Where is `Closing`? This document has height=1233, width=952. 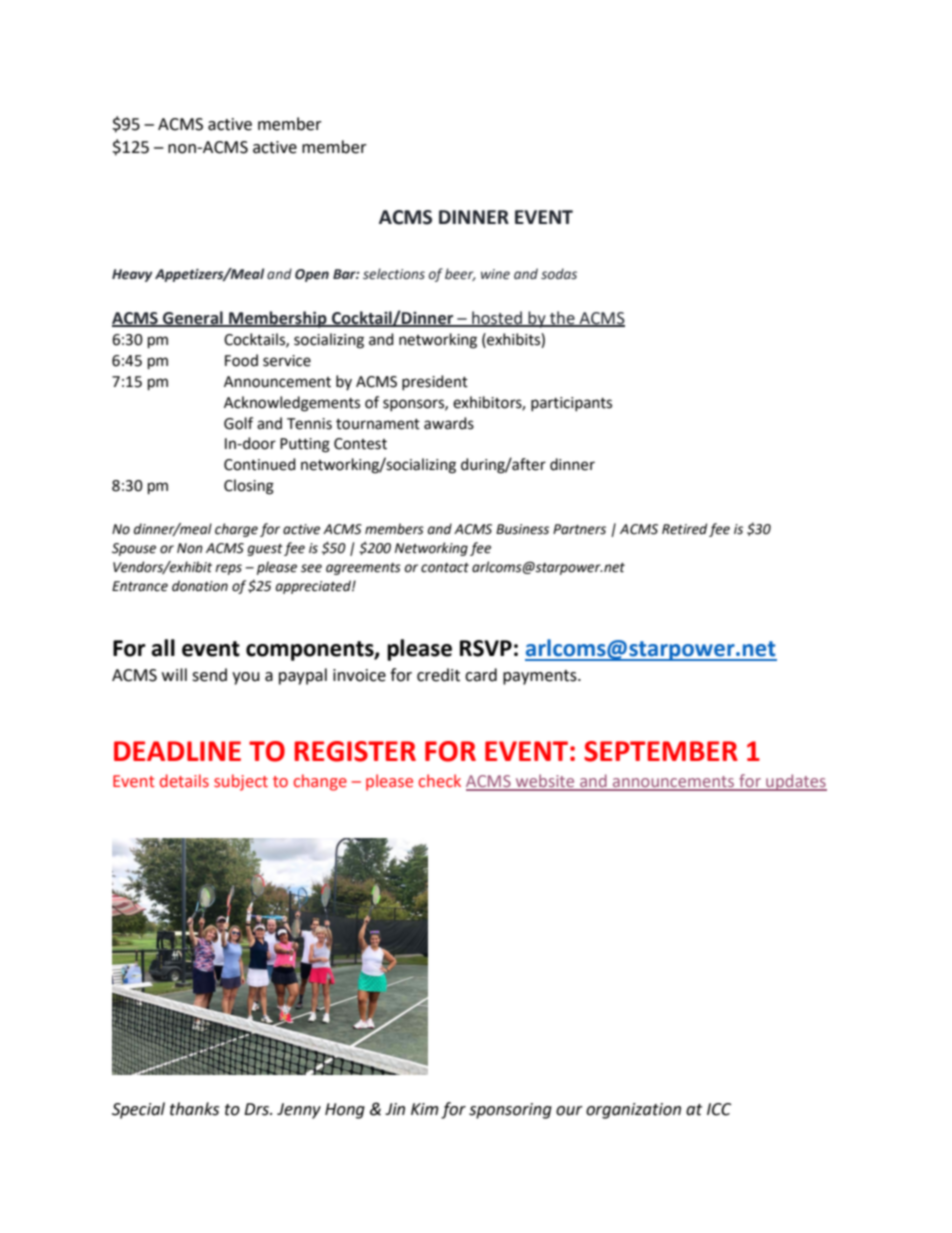
Closing is located at coordinates (249, 487).
